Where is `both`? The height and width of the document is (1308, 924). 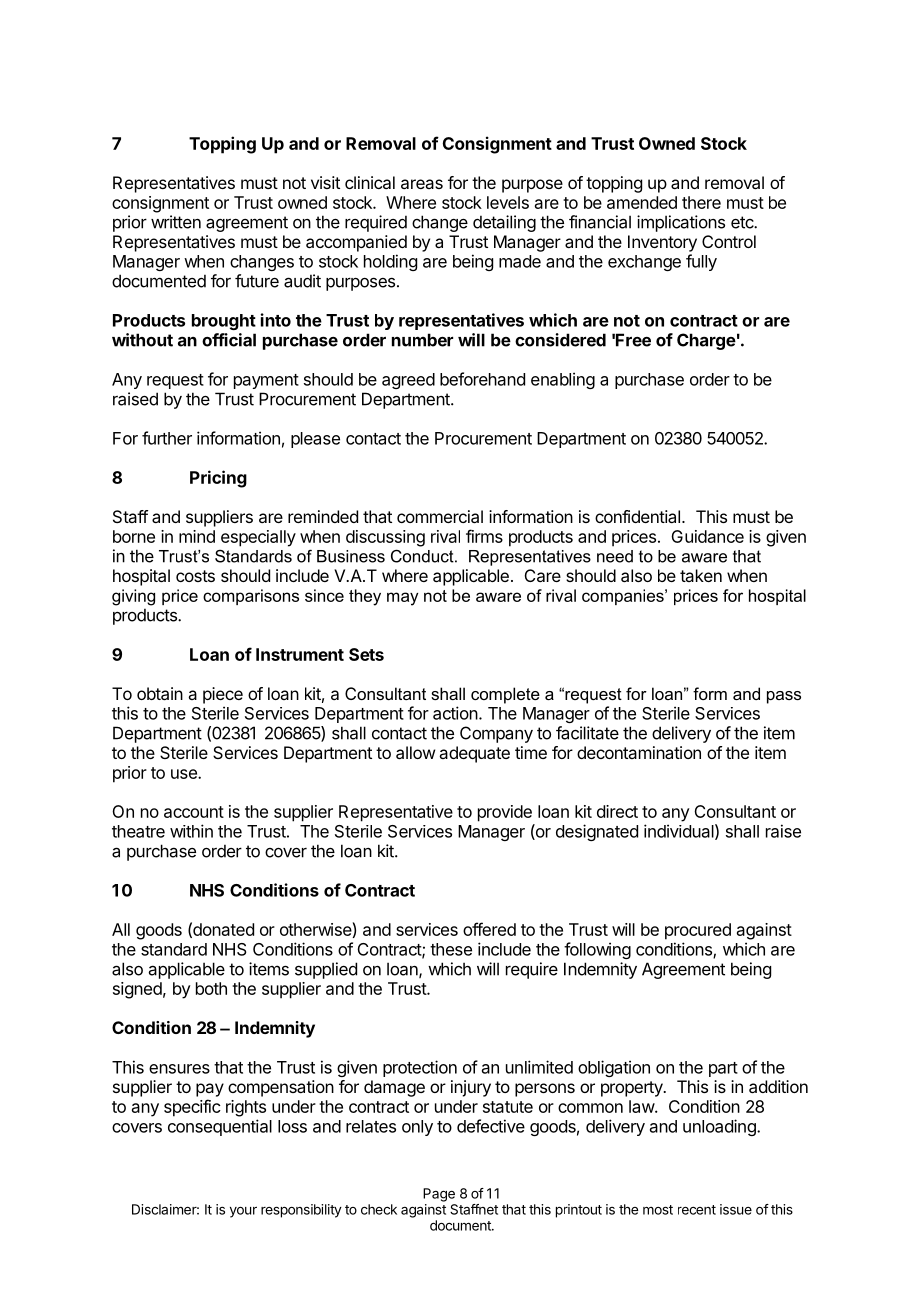
both is located at coordinates (211, 988).
